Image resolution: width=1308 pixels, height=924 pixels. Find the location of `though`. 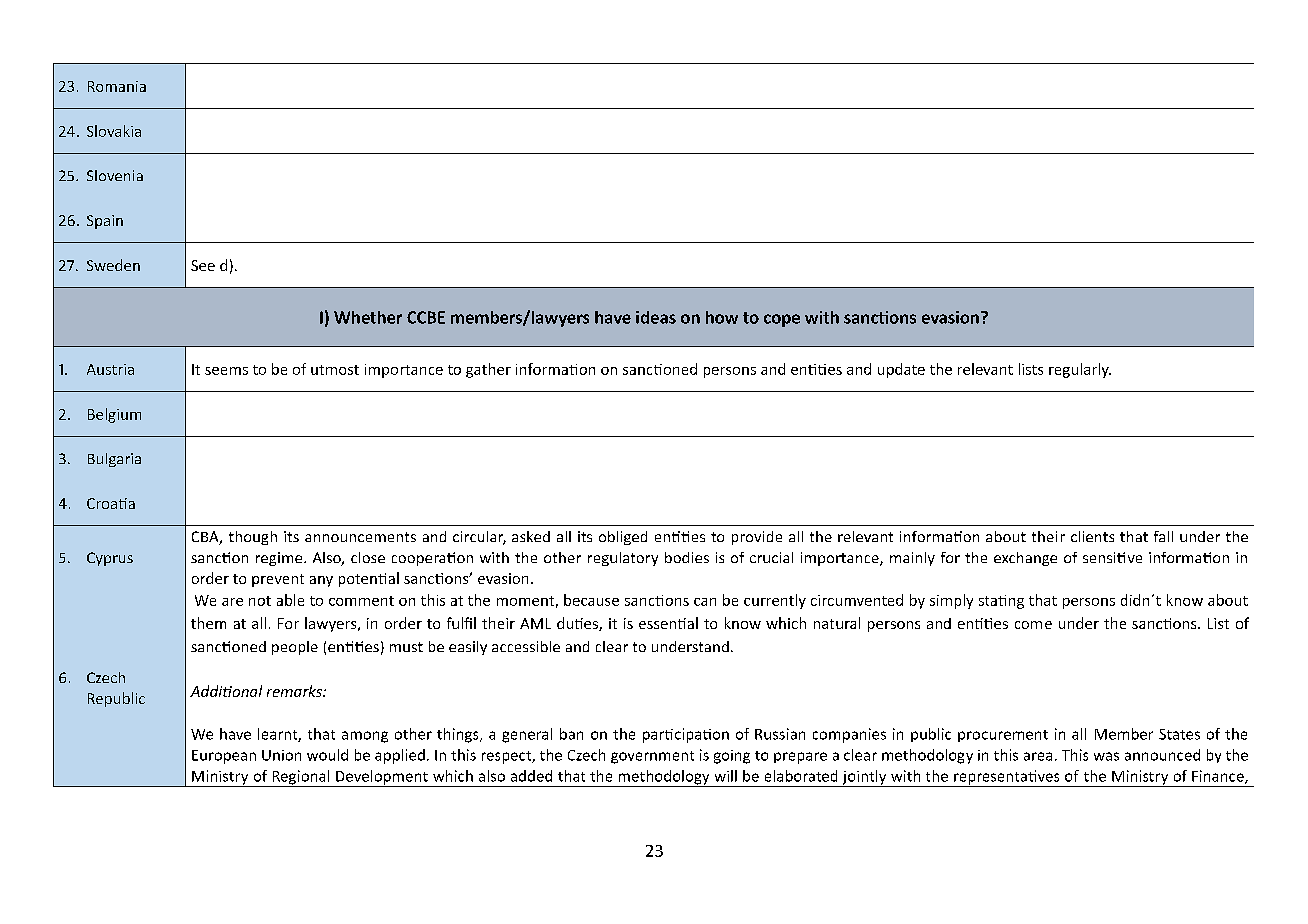

though is located at coordinates (253, 538).
